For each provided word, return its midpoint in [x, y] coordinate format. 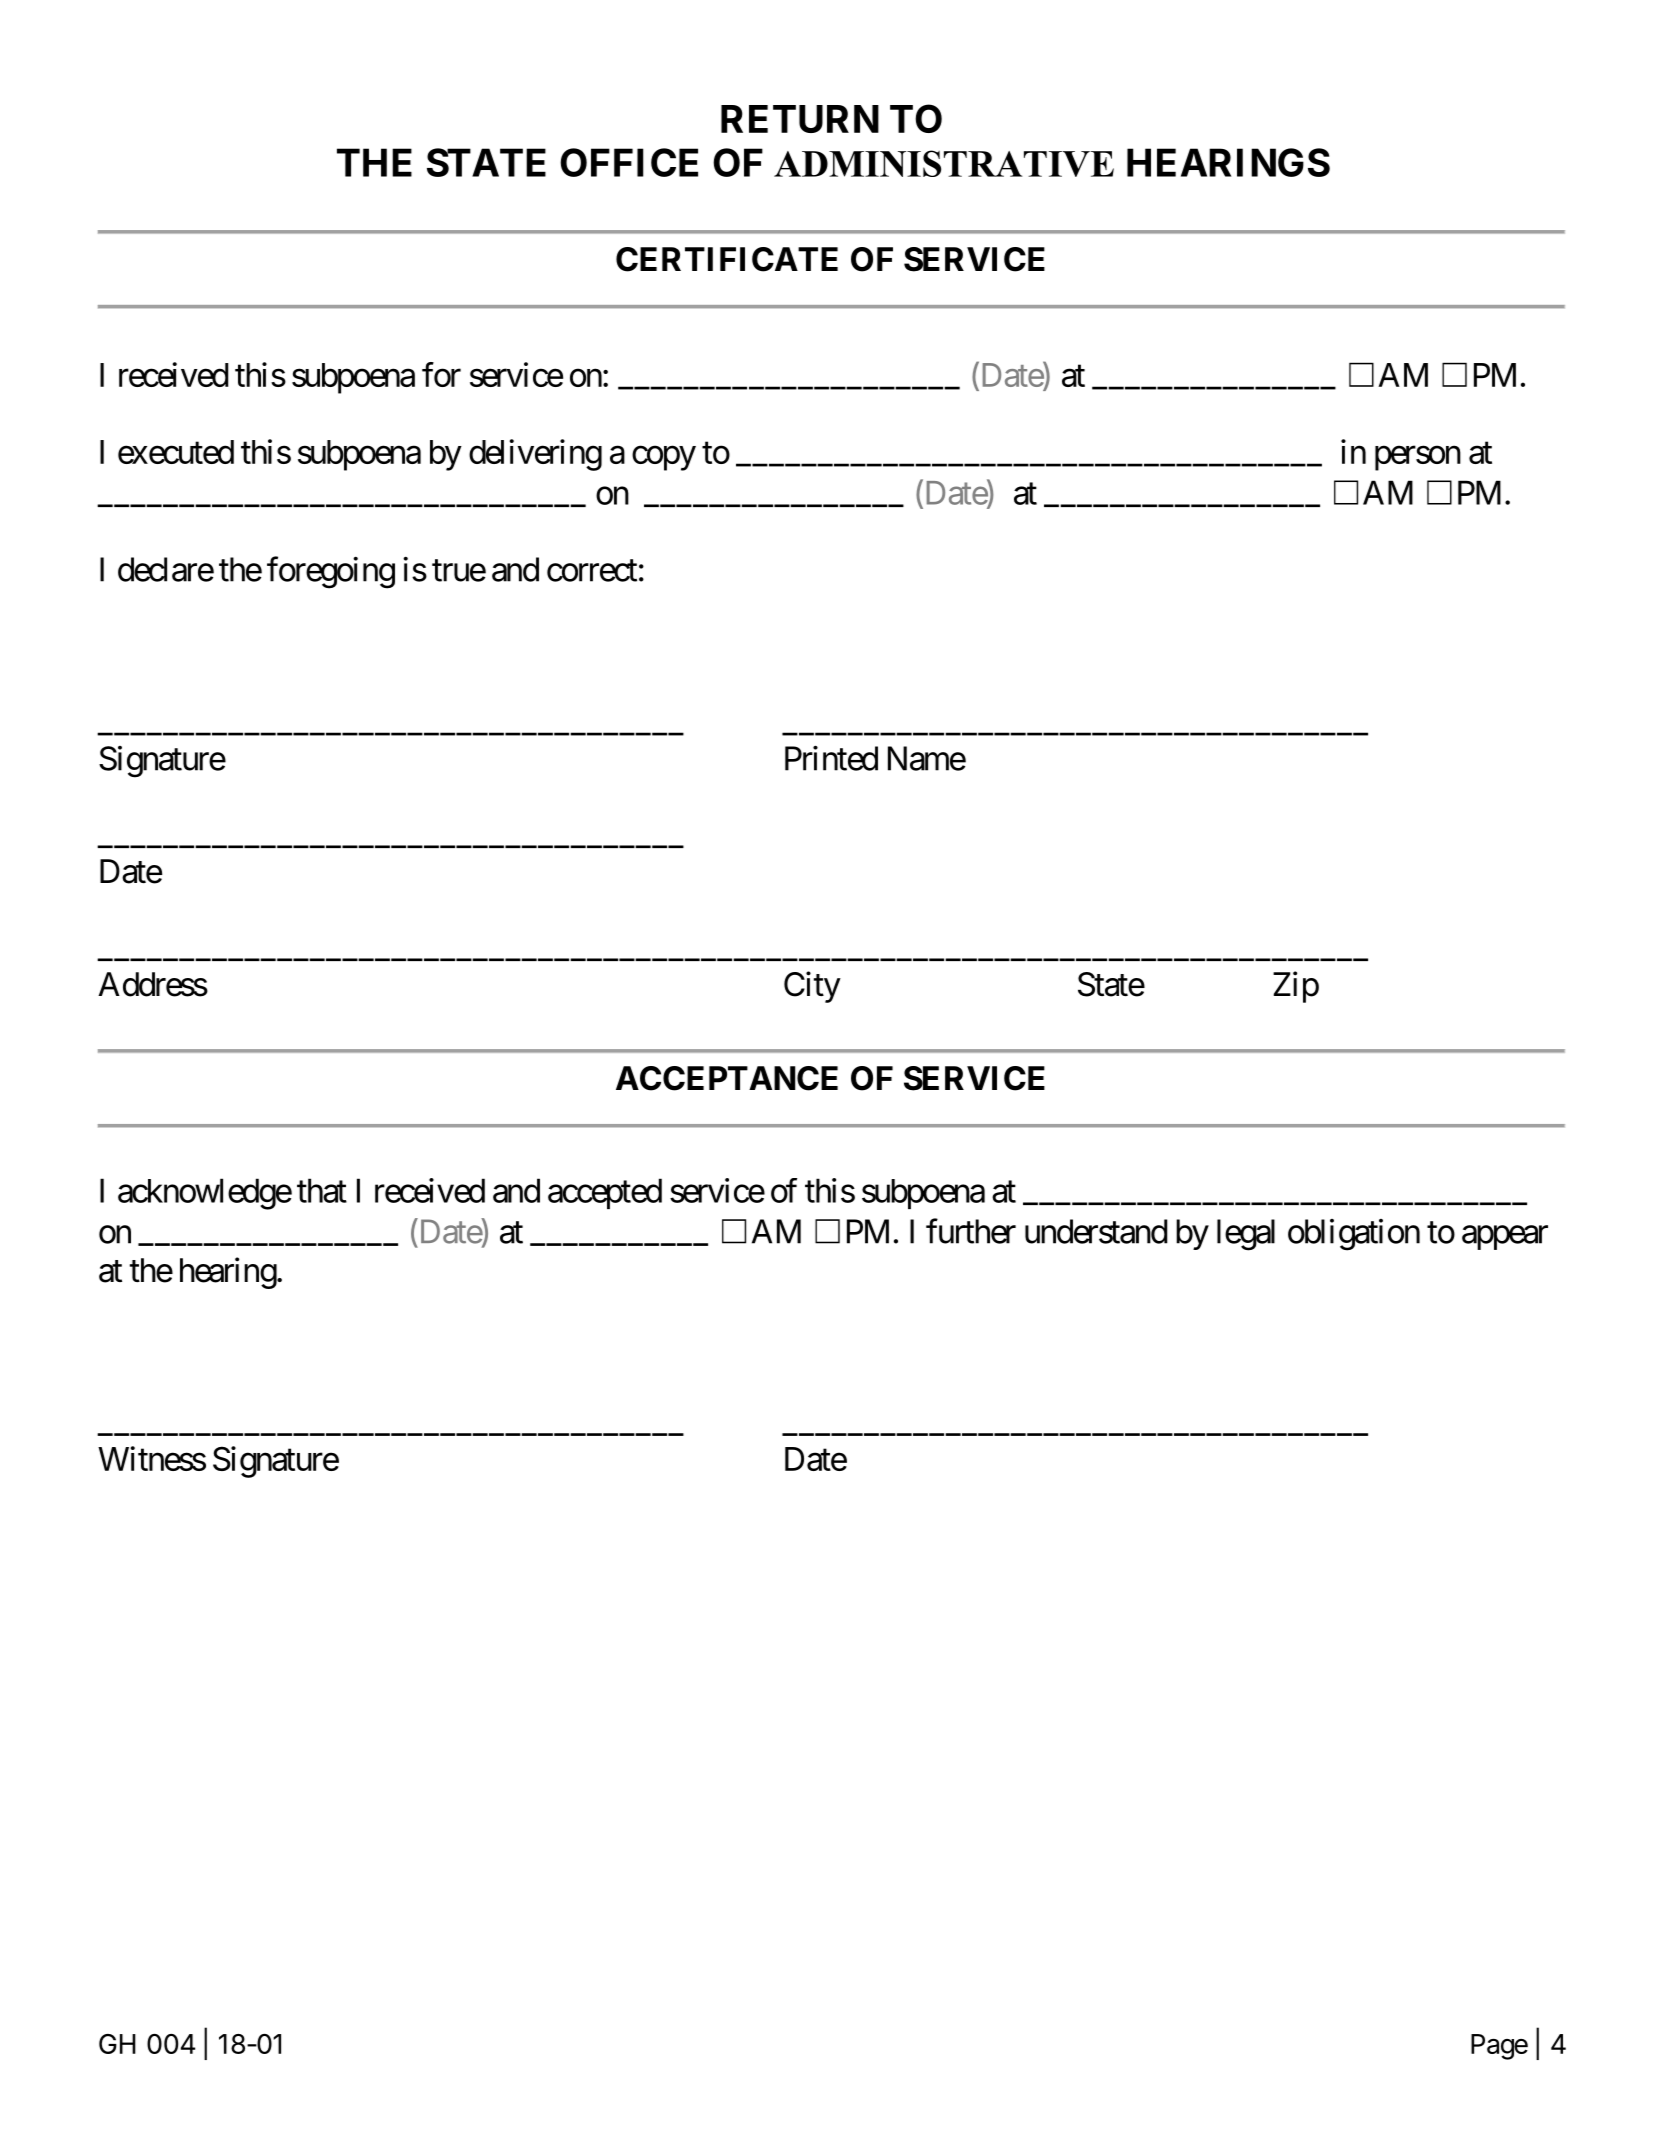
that [322, 1190]
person [1418, 458]
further [971, 1231]
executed [176, 452]
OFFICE [629, 162]
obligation [1354, 1235]
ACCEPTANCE [727, 1078]
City [812, 987]
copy [664, 458]
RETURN [800, 119]
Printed [831, 758]
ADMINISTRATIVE [944, 163]
